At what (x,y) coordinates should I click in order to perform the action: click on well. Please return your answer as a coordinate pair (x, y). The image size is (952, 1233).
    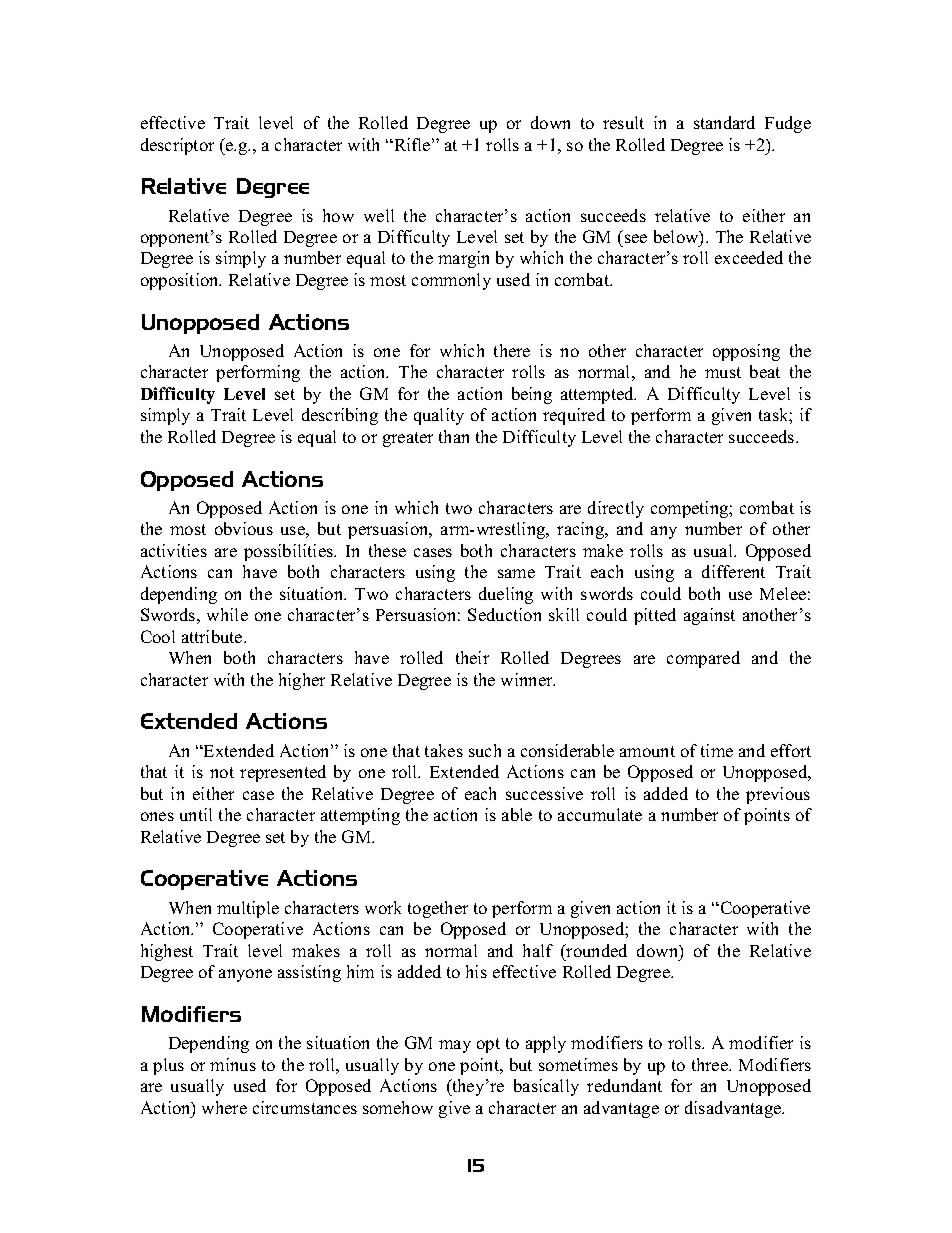
    Looking at the image, I should click on (379, 215).
